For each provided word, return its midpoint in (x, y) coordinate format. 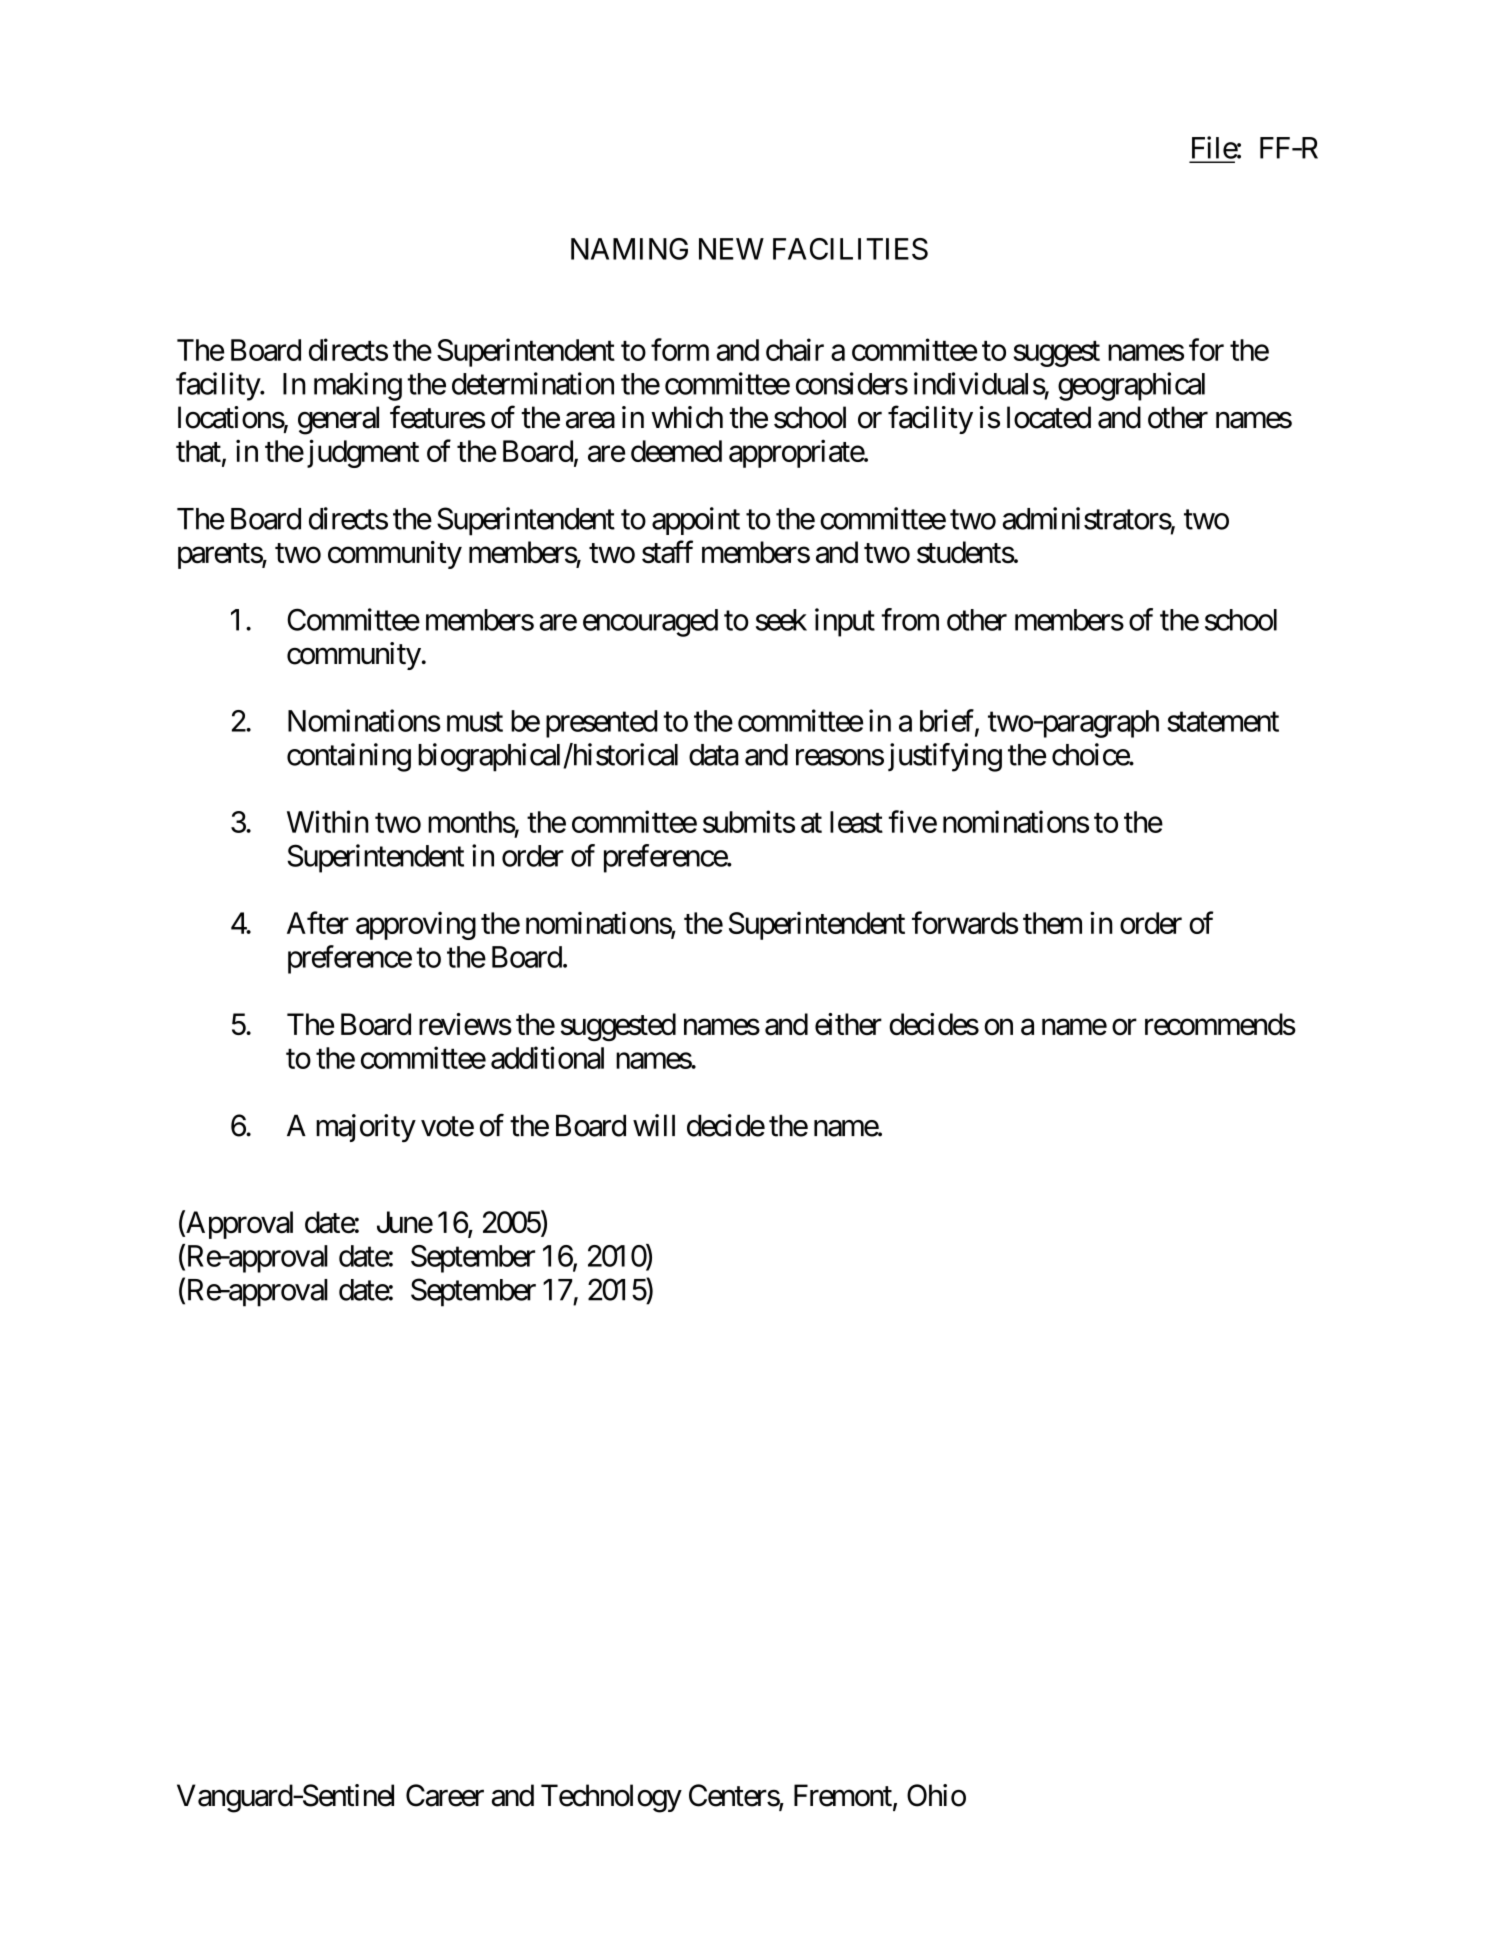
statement (1223, 722)
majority (366, 1128)
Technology (611, 1798)
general (338, 420)
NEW (731, 249)
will (654, 1125)
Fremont (844, 1796)
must (475, 722)
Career (445, 1795)
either (848, 1024)
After (318, 922)
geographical (1131, 386)
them (1052, 923)
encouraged (650, 623)
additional (547, 1057)
